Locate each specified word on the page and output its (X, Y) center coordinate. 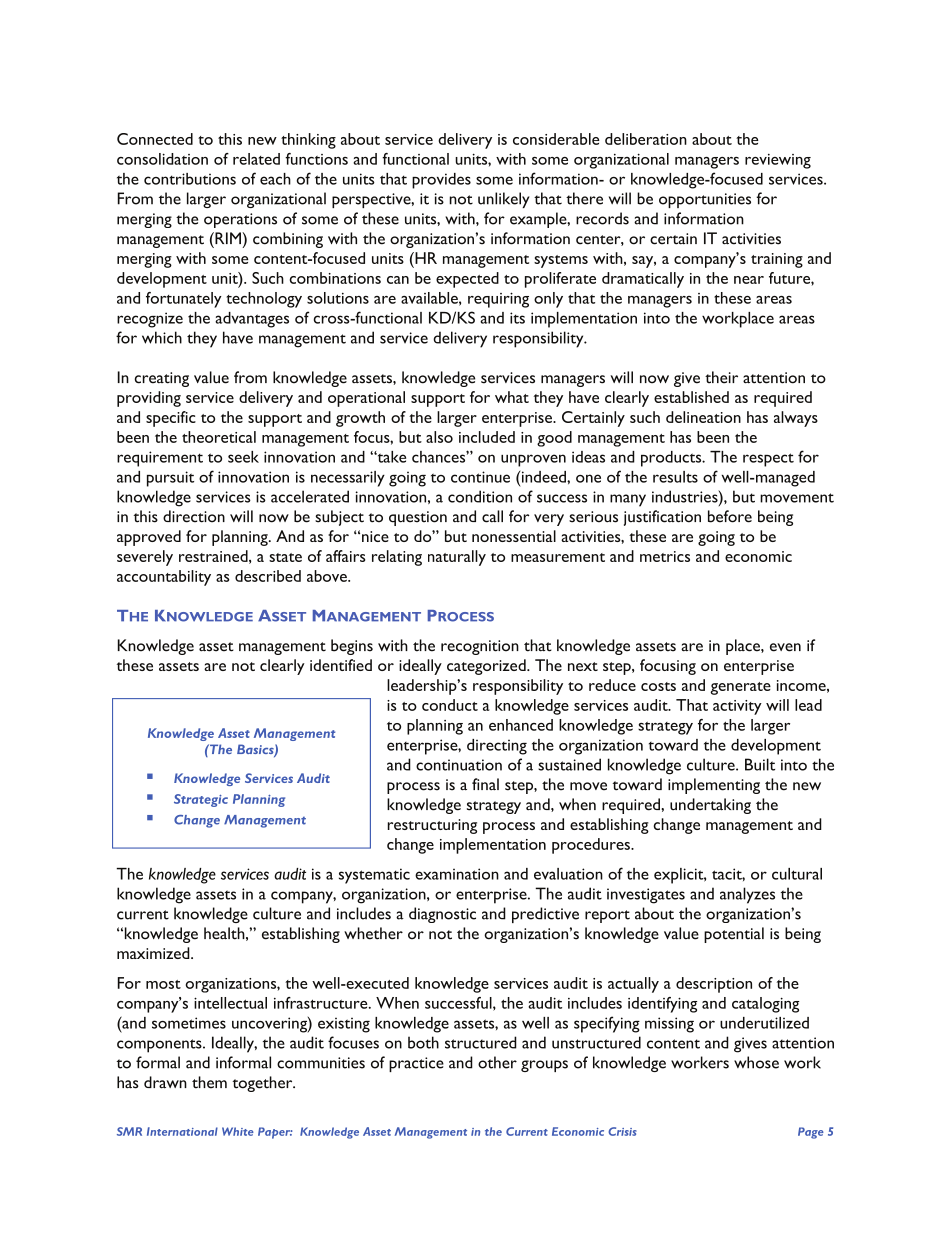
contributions (190, 179)
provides (441, 181)
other (497, 1062)
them (209, 1082)
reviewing (778, 161)
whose (756, 1062)
